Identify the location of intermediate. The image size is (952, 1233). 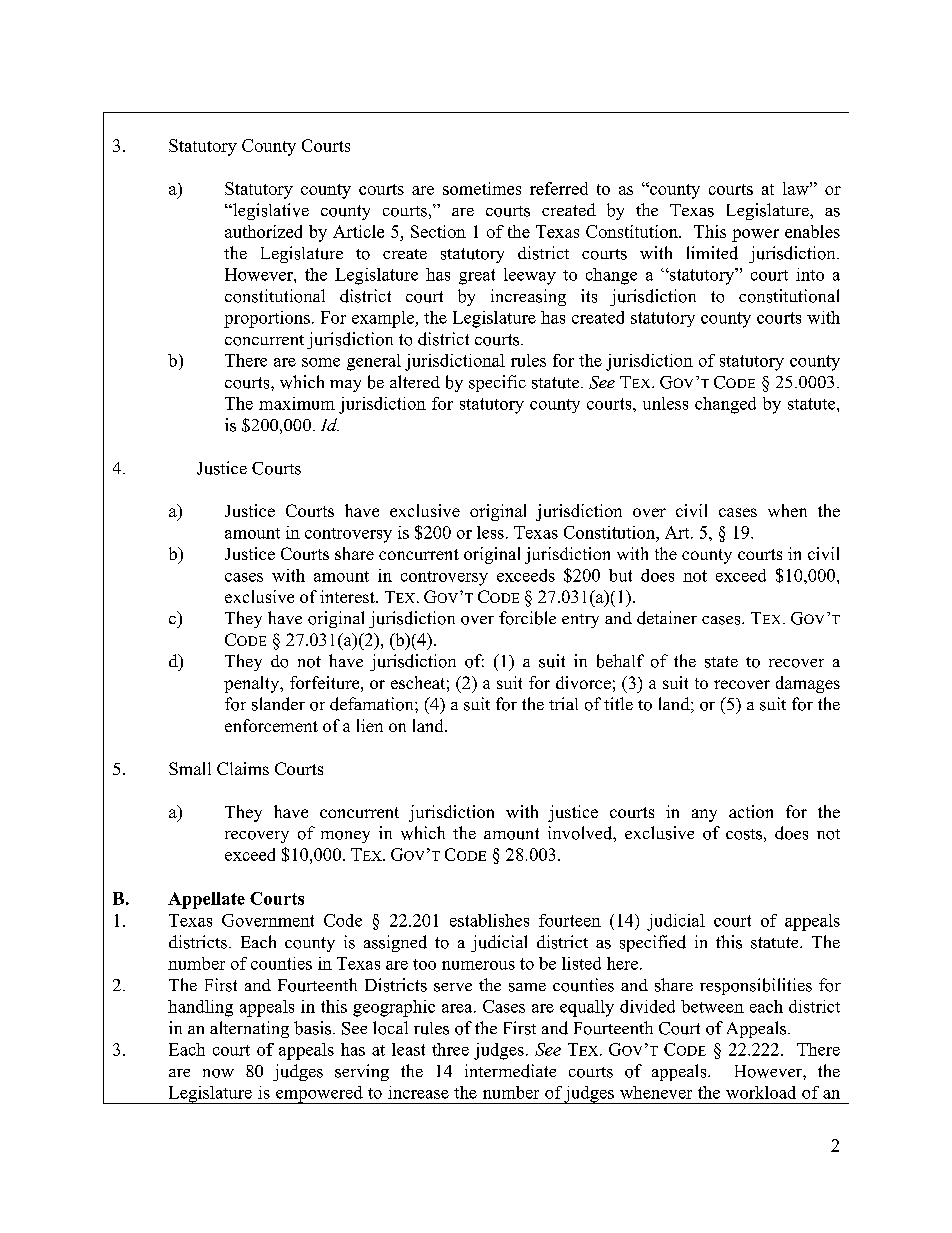
(510, 1071).
